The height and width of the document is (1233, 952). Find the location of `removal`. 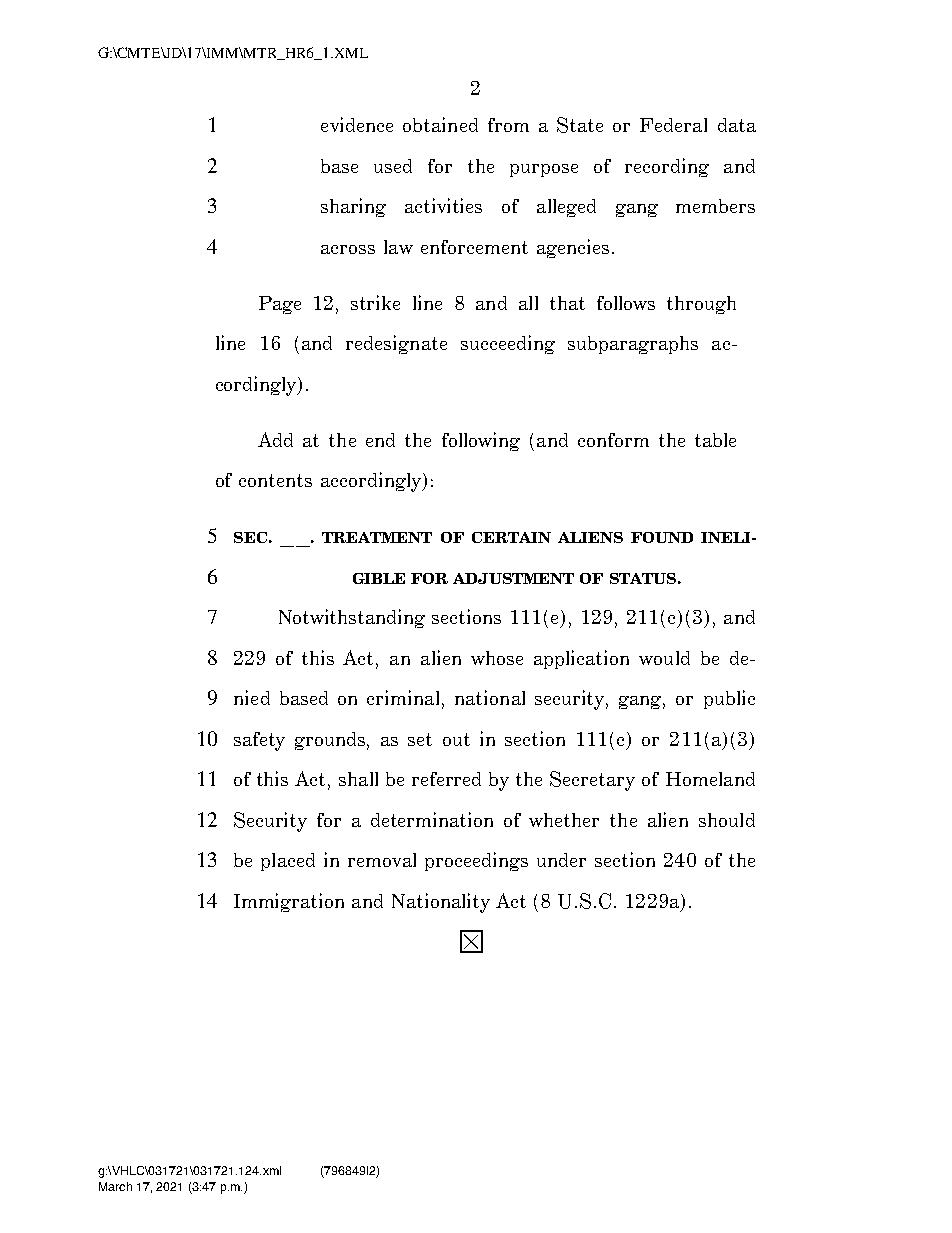

removal is located at coordinates (382, 860).
